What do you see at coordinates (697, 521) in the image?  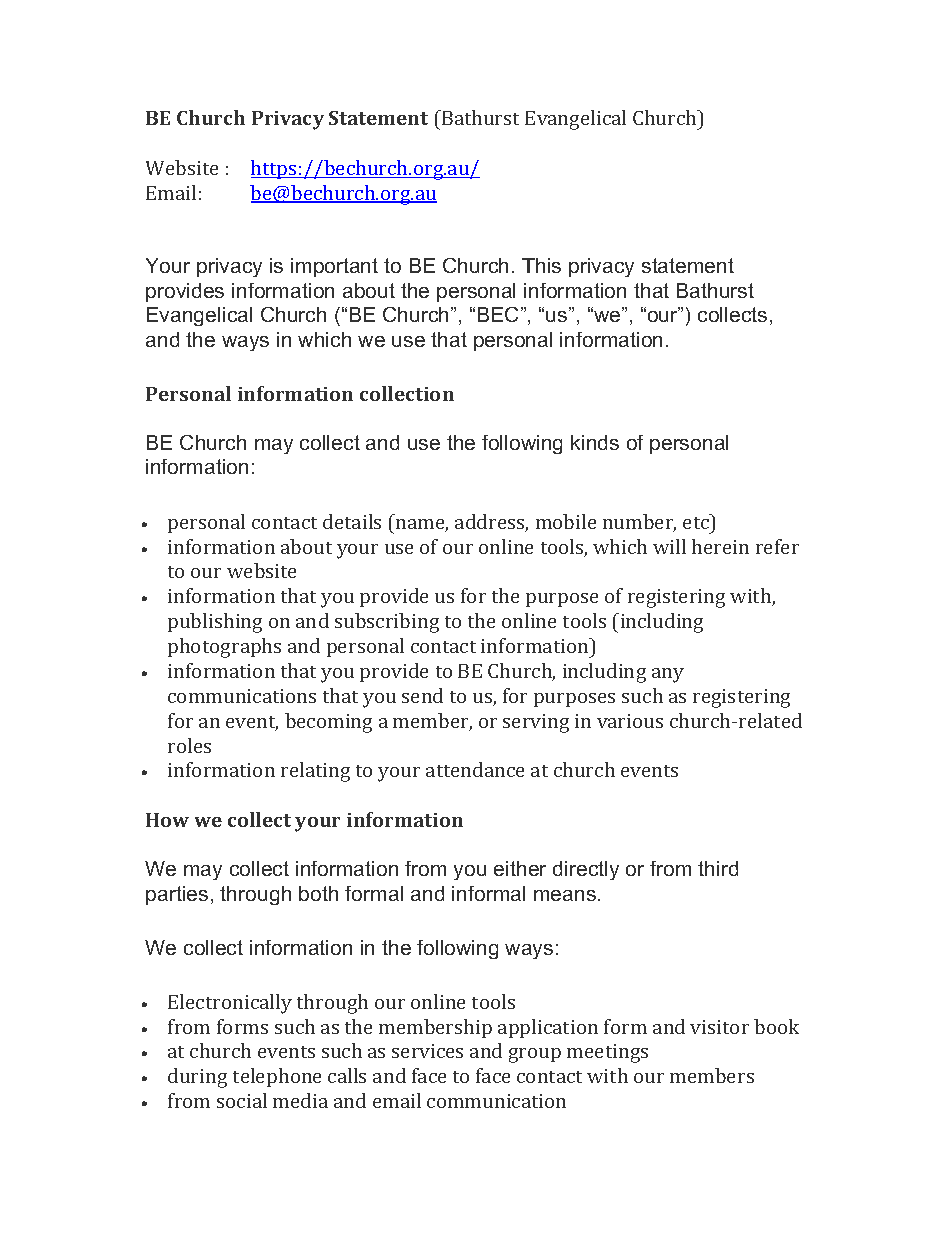 I see `etc` at bounding box center [697, 521].
